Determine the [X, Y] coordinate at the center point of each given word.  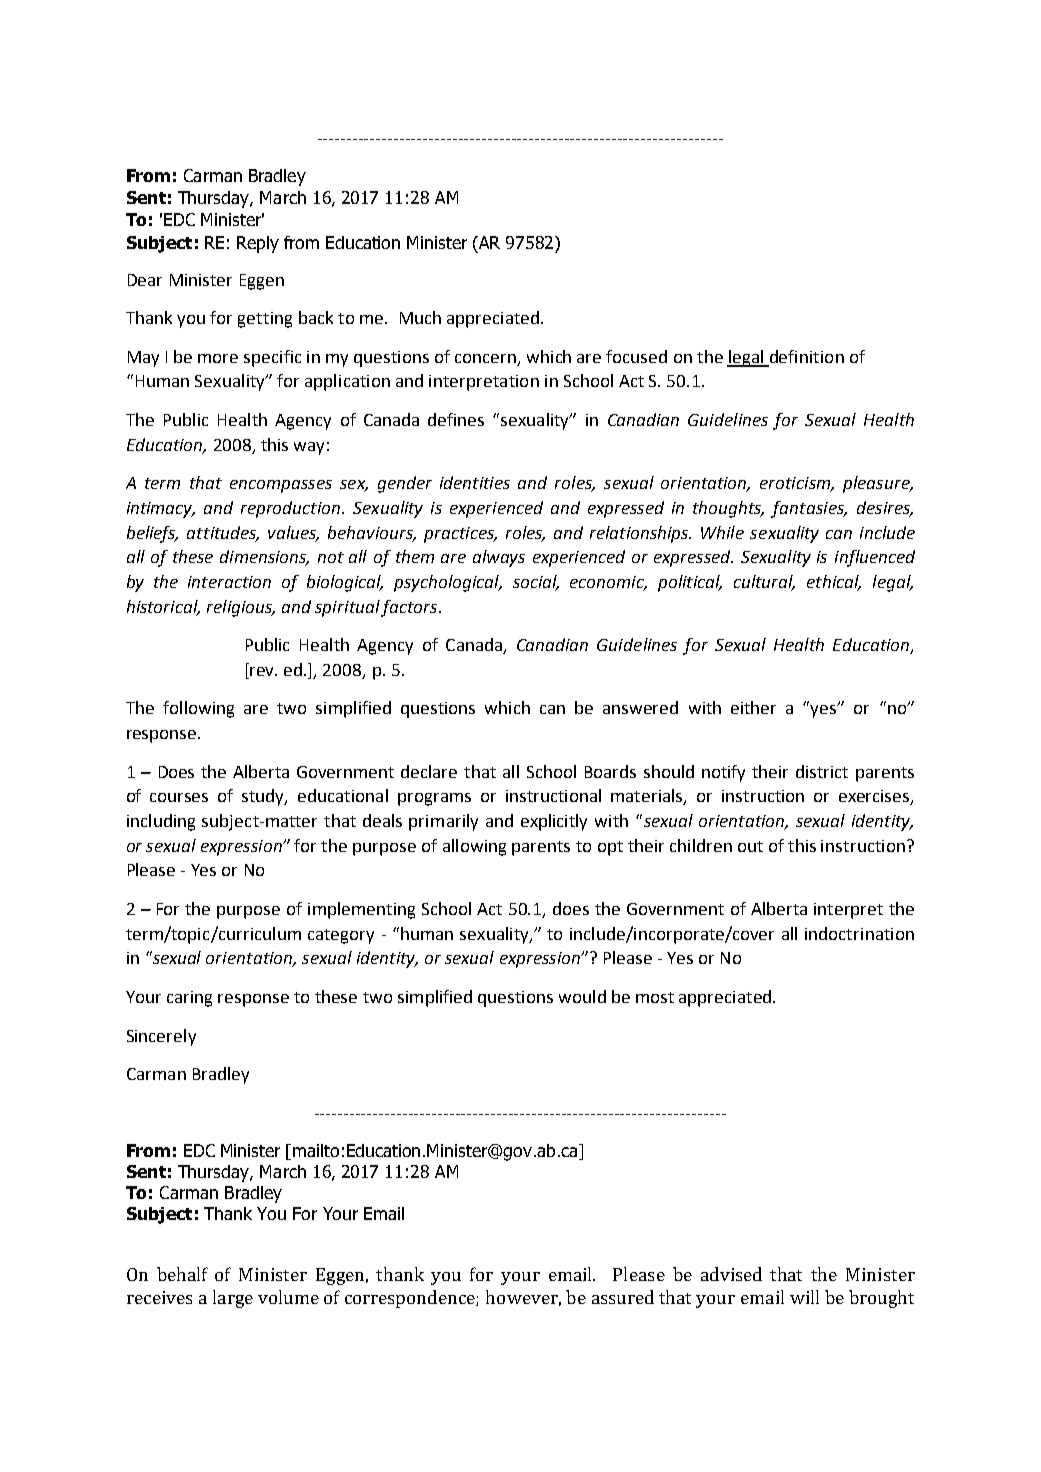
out [750, 846]
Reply [258, 244]
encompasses [281, 486]
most [655, 997]
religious [240, 608]
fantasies [808, 509]
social [536, 583]
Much [420, 317]
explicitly [554, 822]
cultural [764, 583]
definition [807, 356]
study [264, 797]
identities [475, 482]
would [582, 996]
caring [189, 999]
